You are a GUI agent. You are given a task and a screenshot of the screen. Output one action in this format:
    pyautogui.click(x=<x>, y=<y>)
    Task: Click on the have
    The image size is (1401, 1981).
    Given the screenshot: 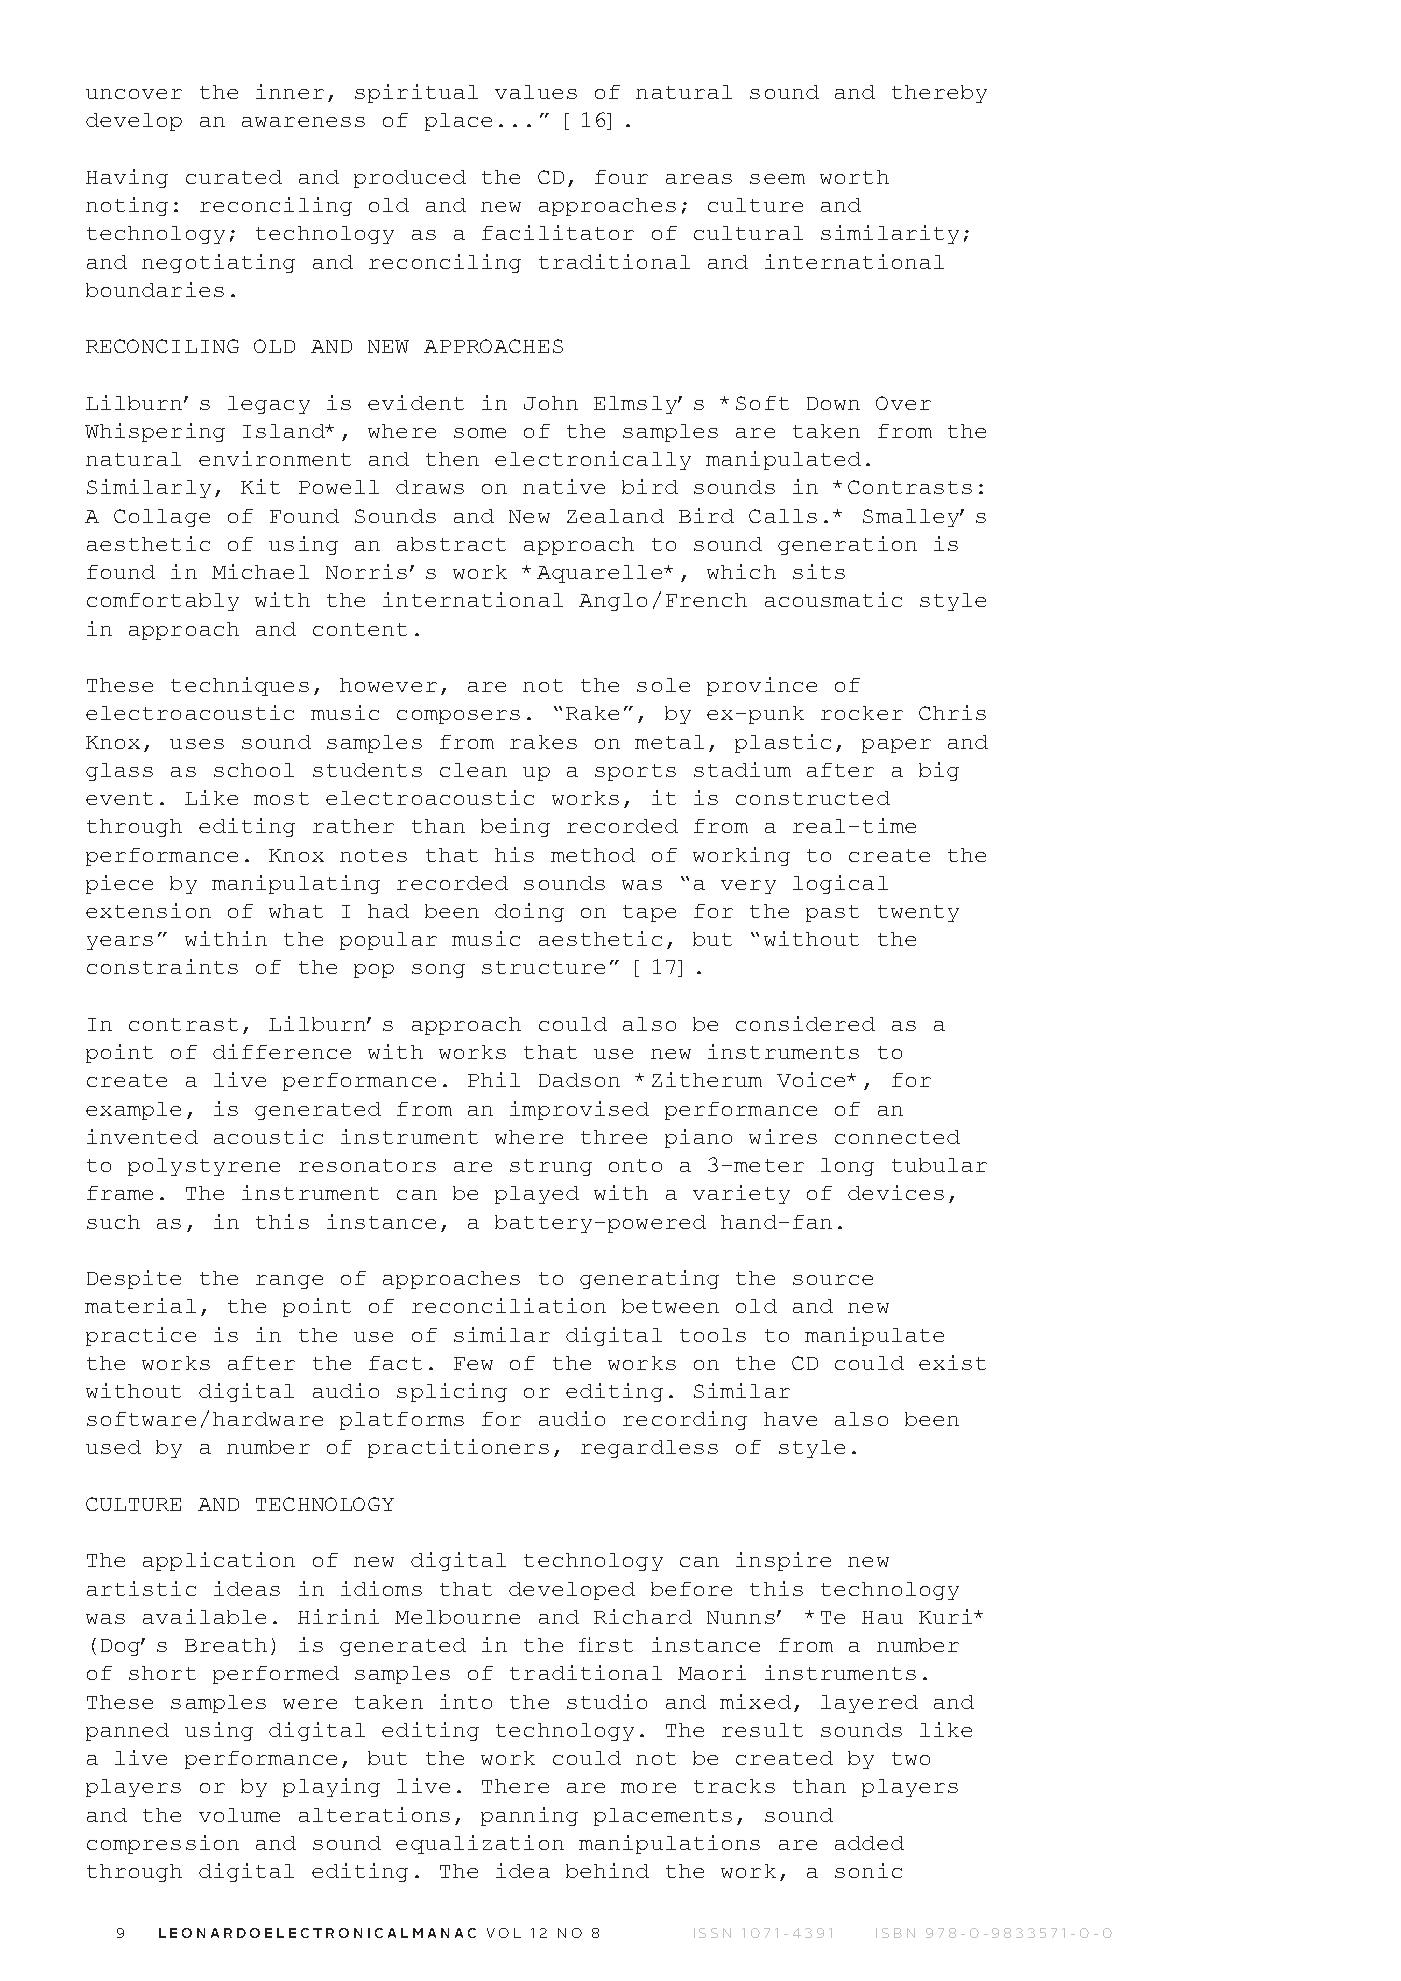 What is the action you would take?
    pyautogui.click(x=790, y=1419)
